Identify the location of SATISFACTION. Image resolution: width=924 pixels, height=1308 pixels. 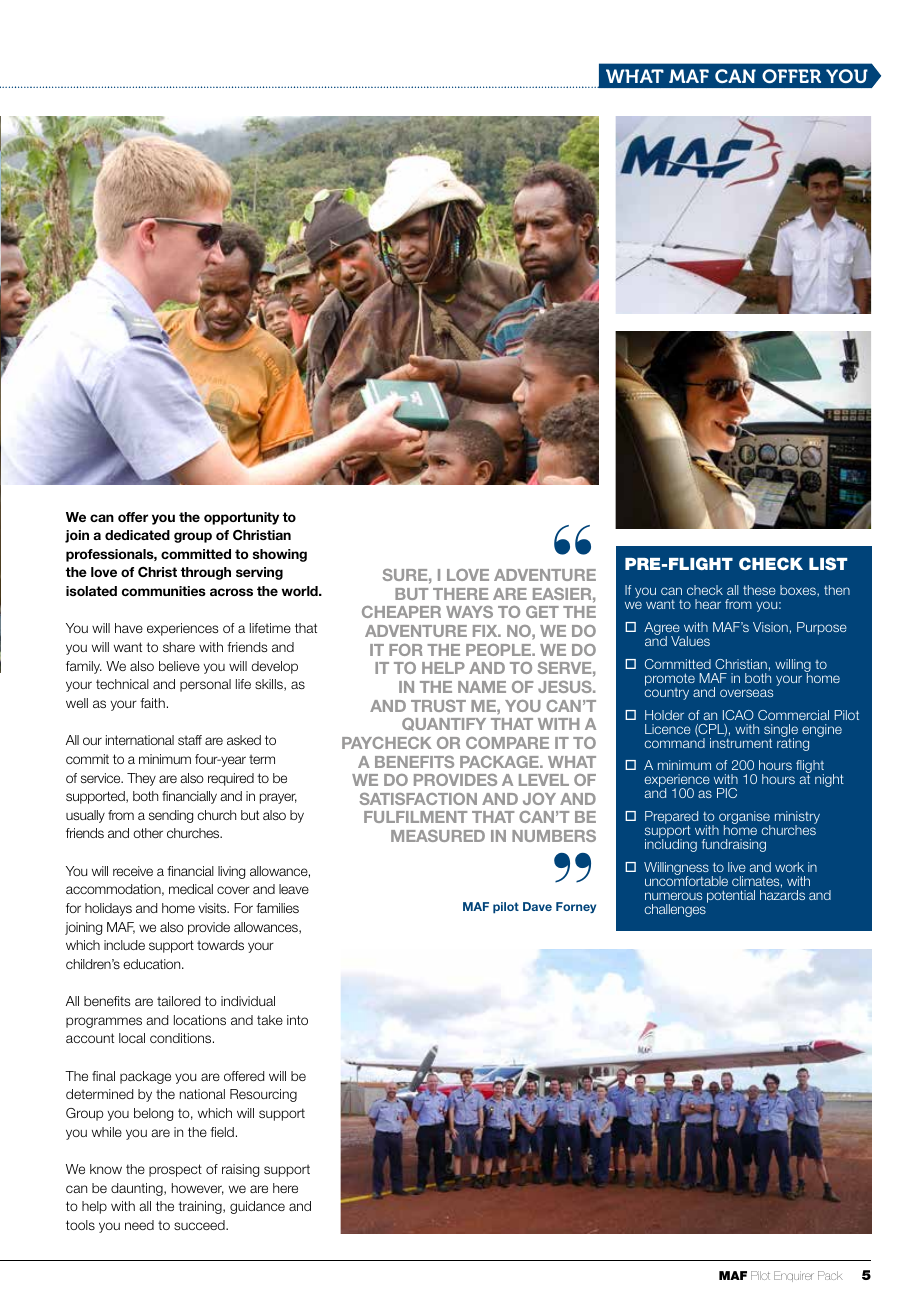
(418, 799).
